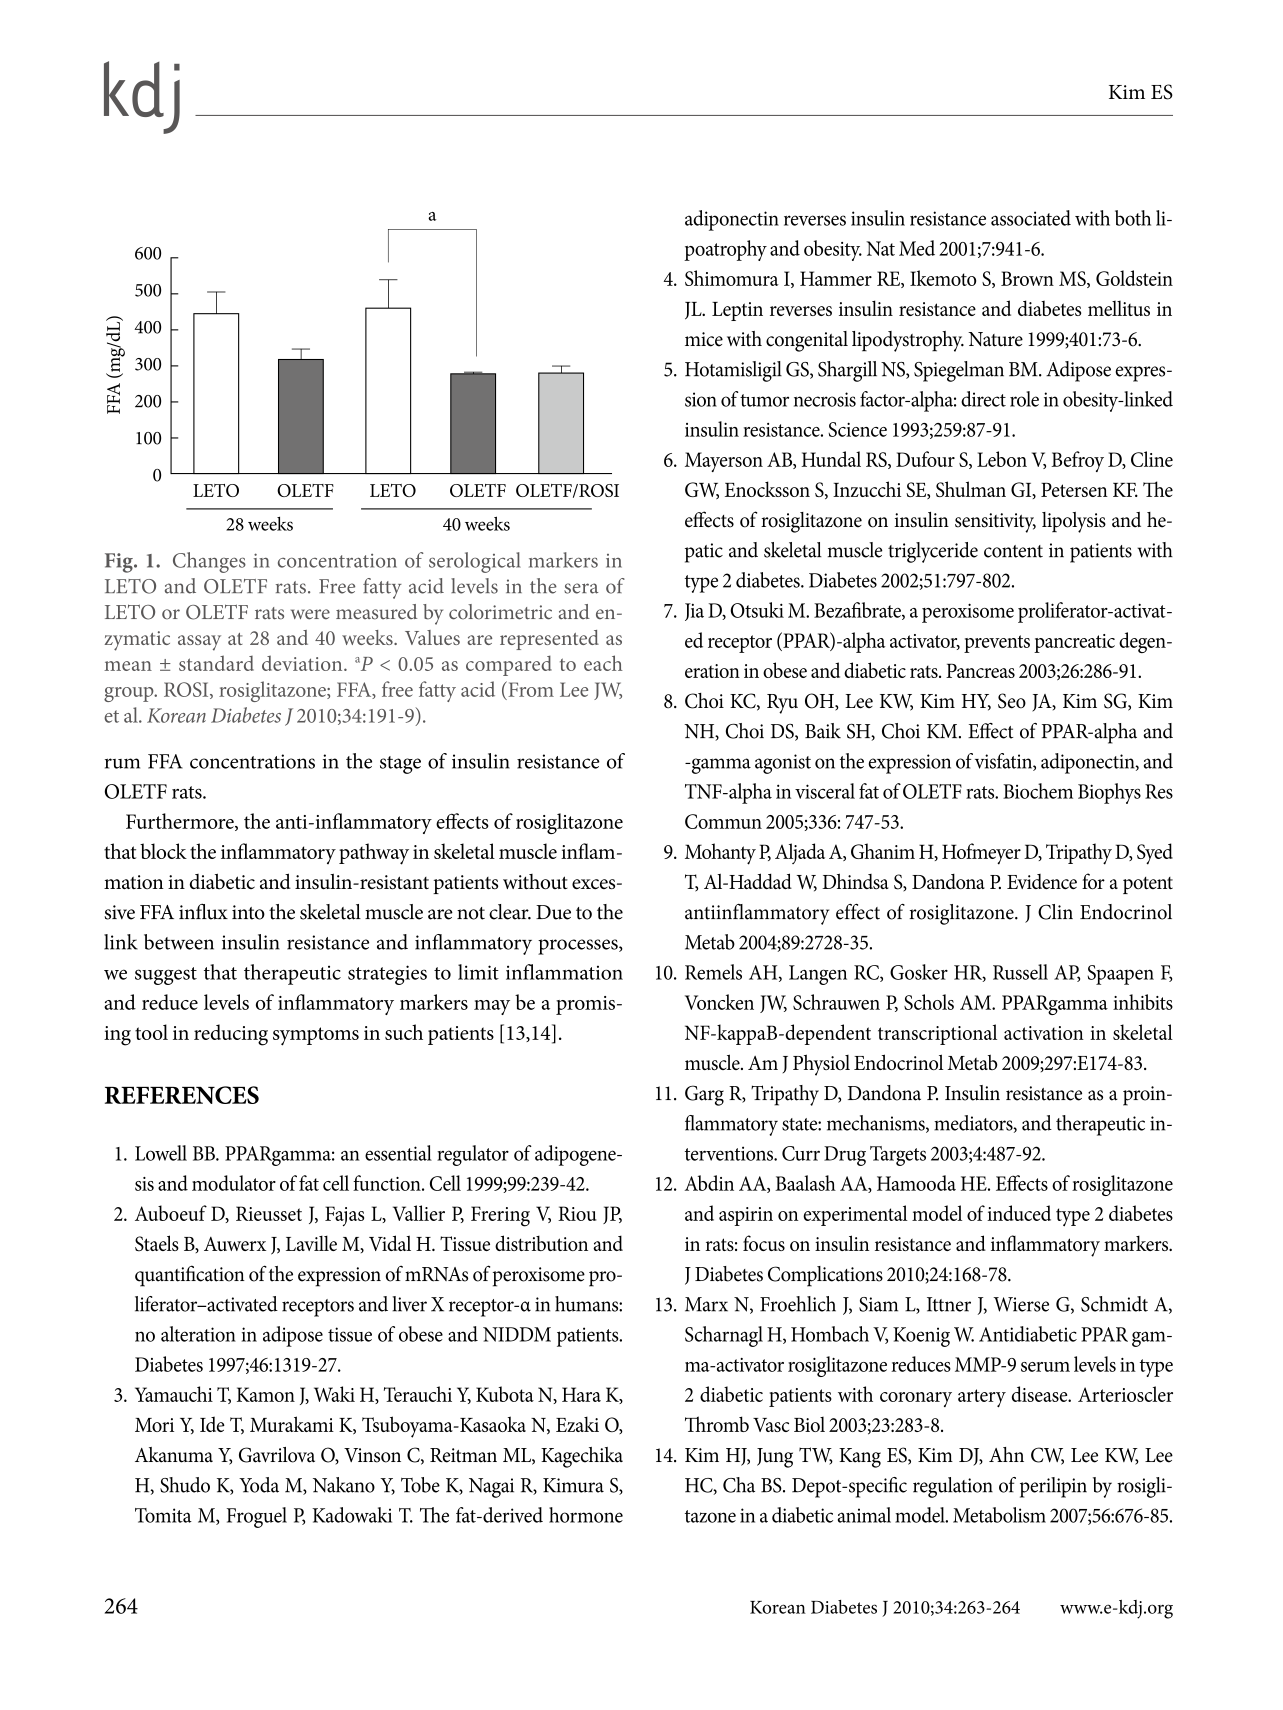 The width and height of the image is (1283, 1710). Describe the element at coordinates (821, 1065) in the image. I see `Physiol` at that location.
